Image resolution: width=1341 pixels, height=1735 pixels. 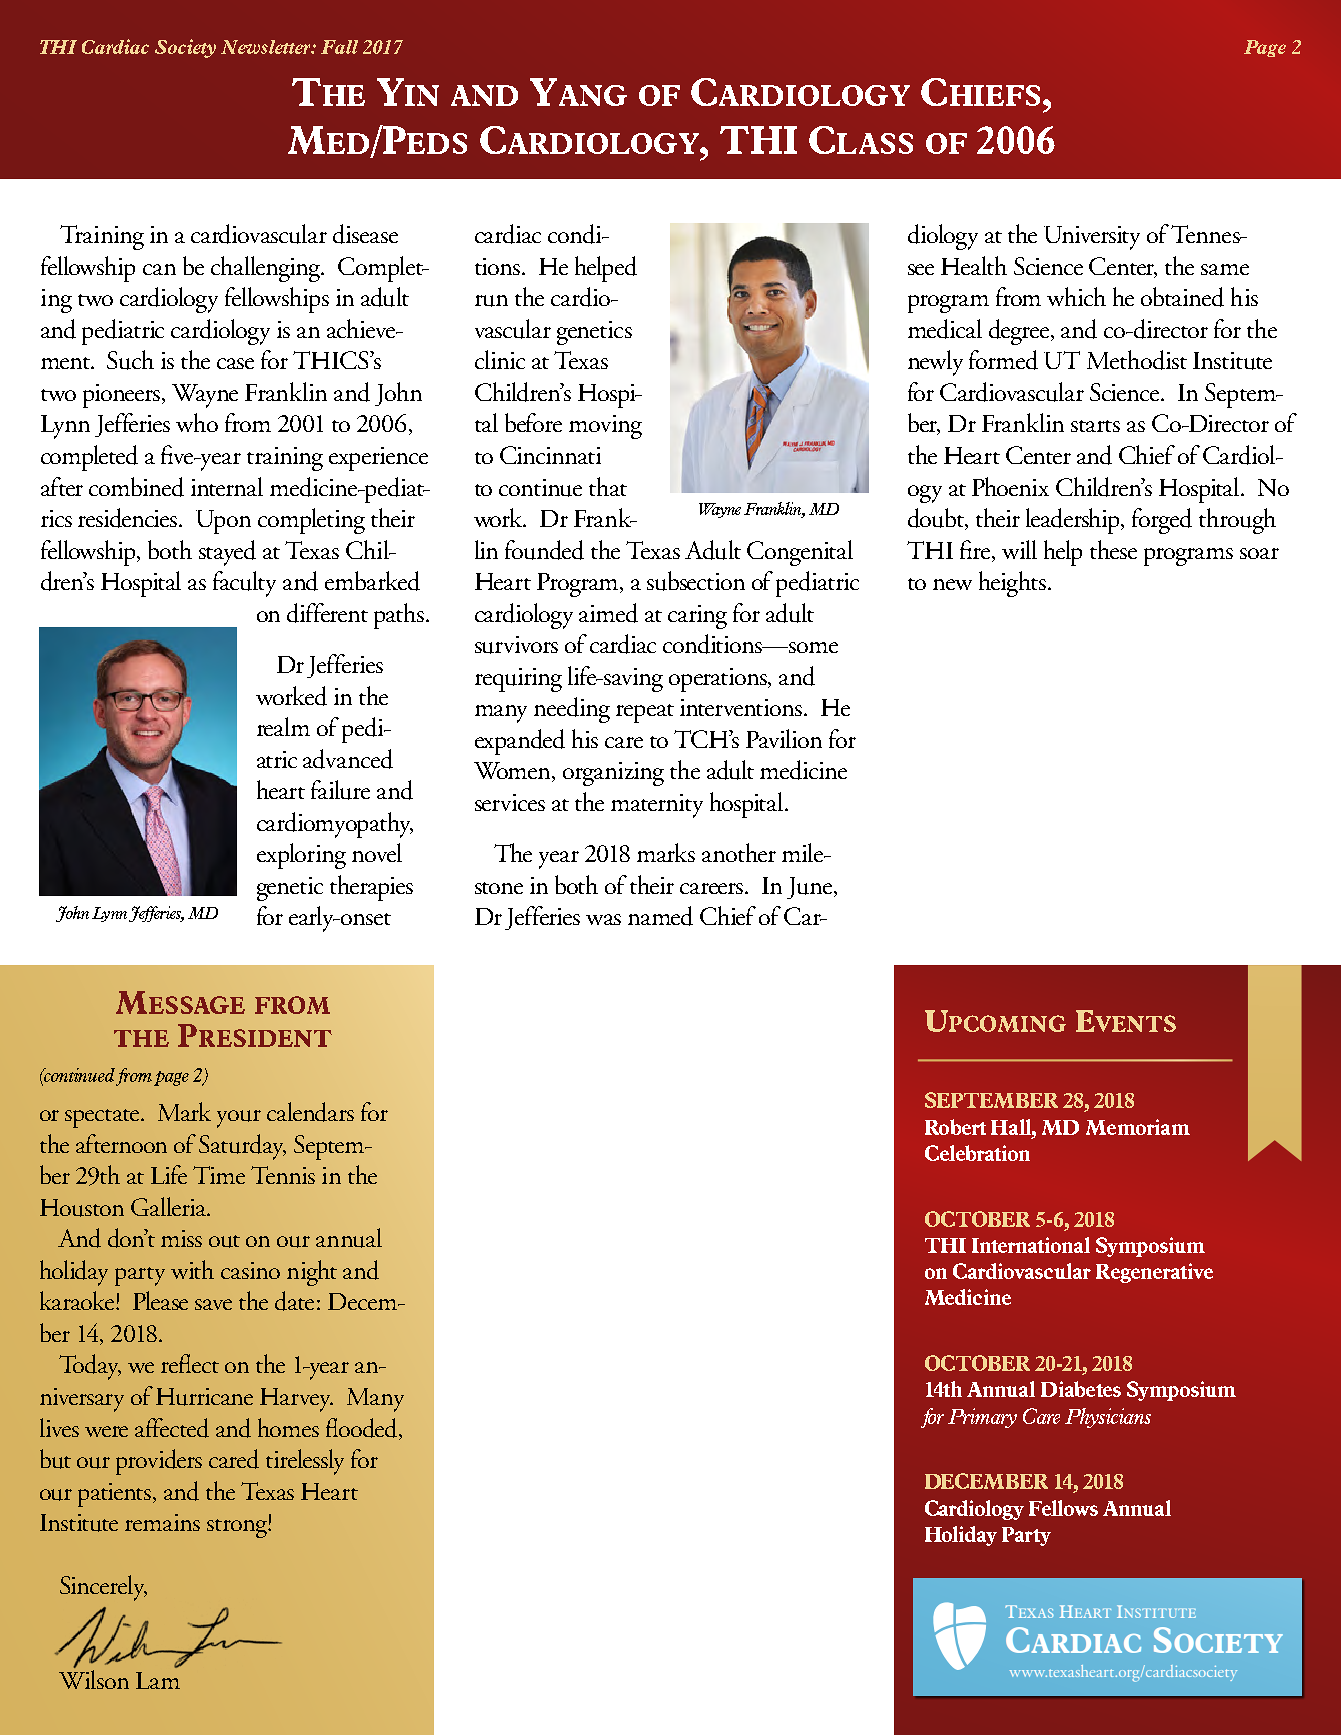 What do you see at coordinates (1092, 238) in the page?
I see `University` at bounding box center [1092, 238].
